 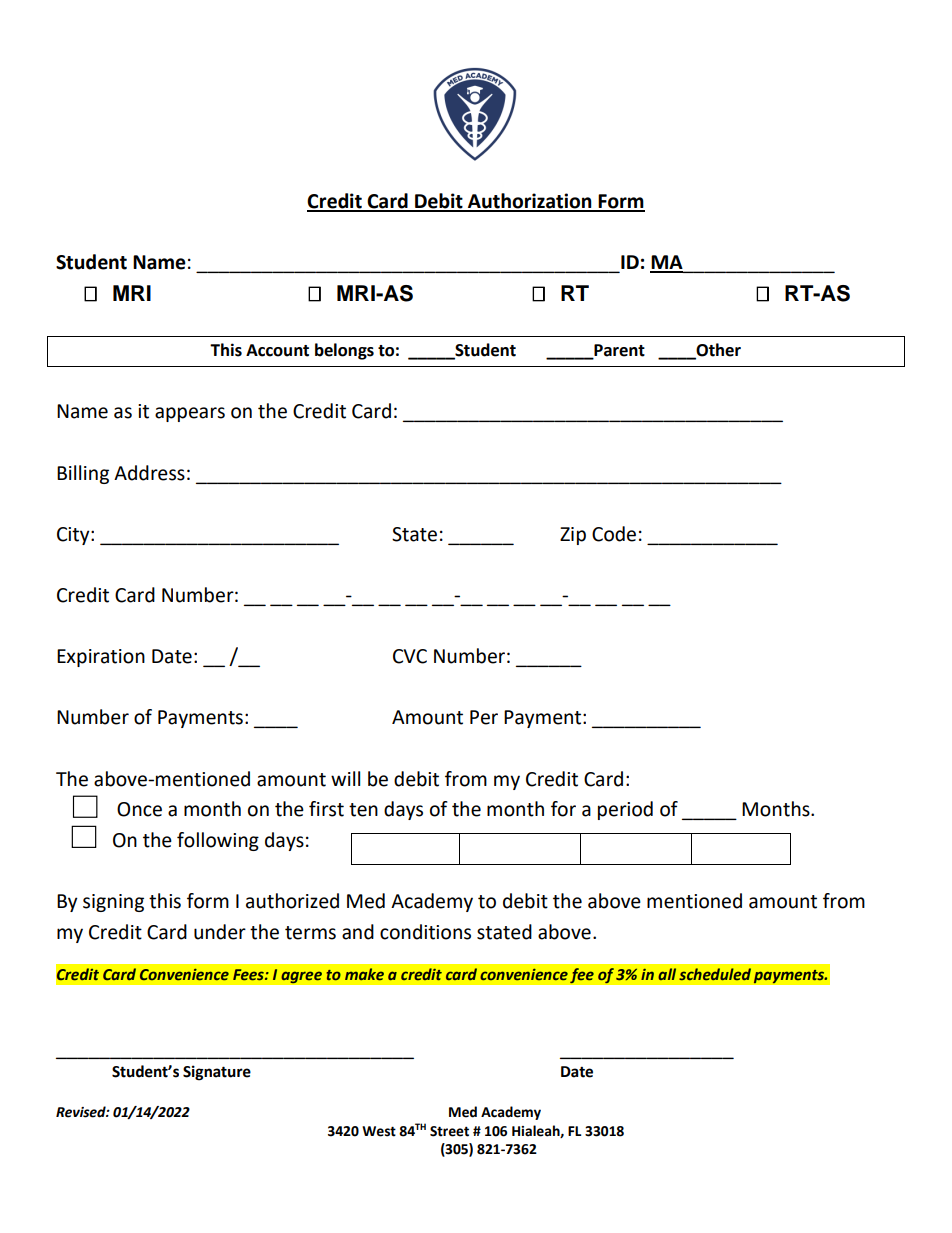 I want to click on Signature, so click(x=217, y=1073).
